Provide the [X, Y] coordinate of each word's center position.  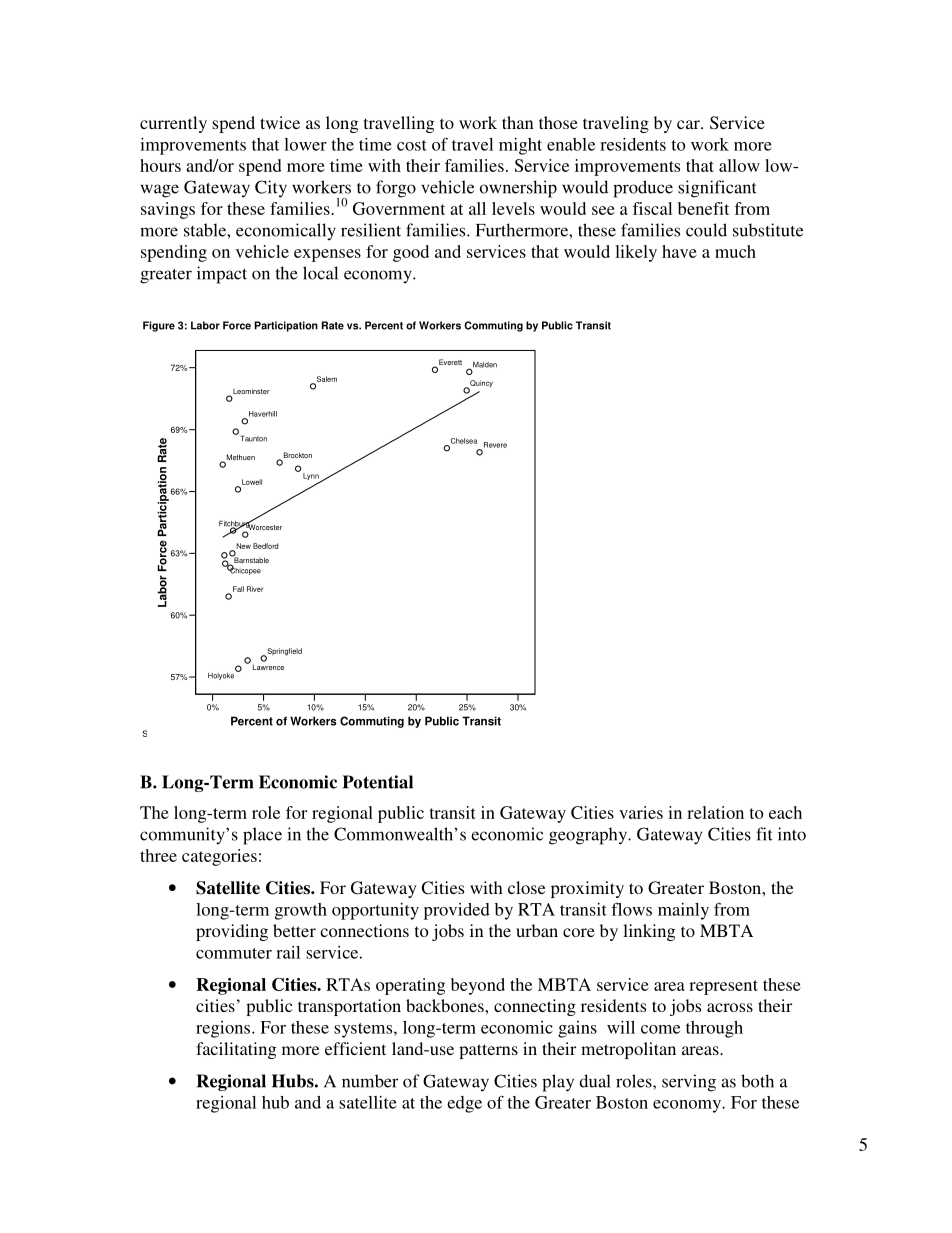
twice [280, 122]
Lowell [252, 482]
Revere [495, 445]
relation [715, 812]
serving [689, 1083]
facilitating [236, 1050]
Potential [378, 782]
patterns [488, 1051]
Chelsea [462, 442]
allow [739, 165]
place [262, 836]
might [520, 146]
